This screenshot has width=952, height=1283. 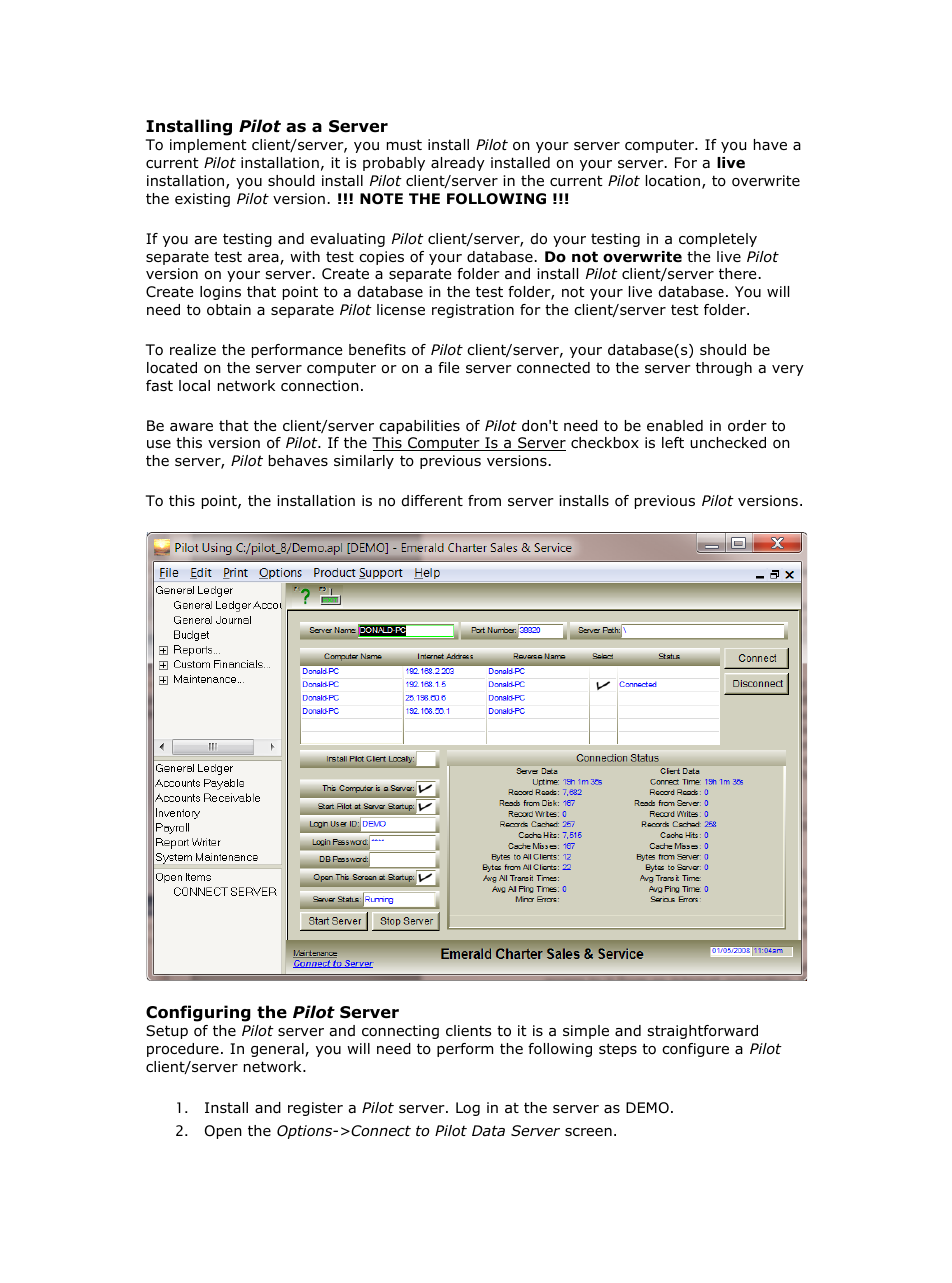 I want to click on straightforward, so click(x=703, y=1032).
